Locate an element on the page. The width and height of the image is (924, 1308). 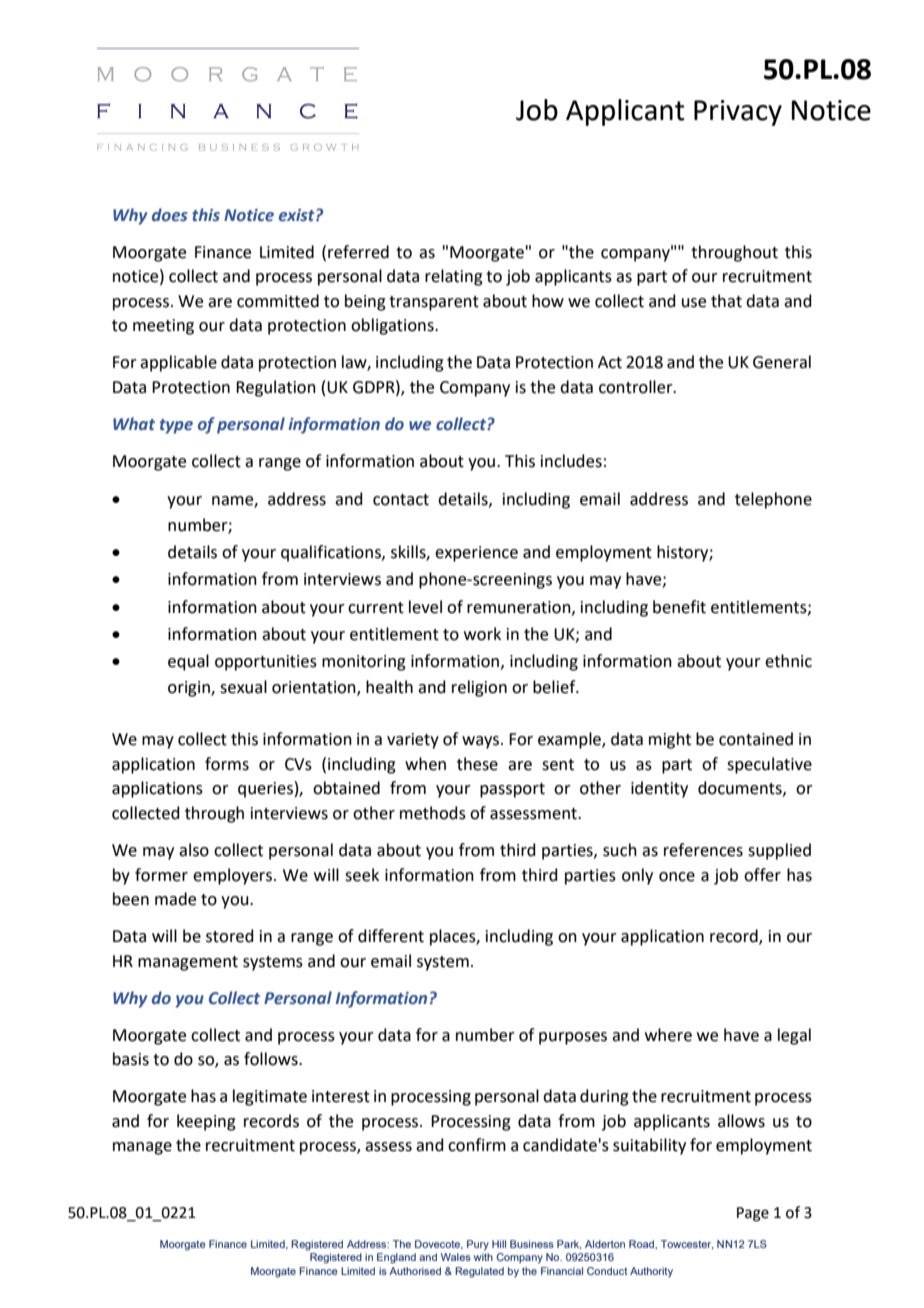
employers is located at coordinates (232, 876).
